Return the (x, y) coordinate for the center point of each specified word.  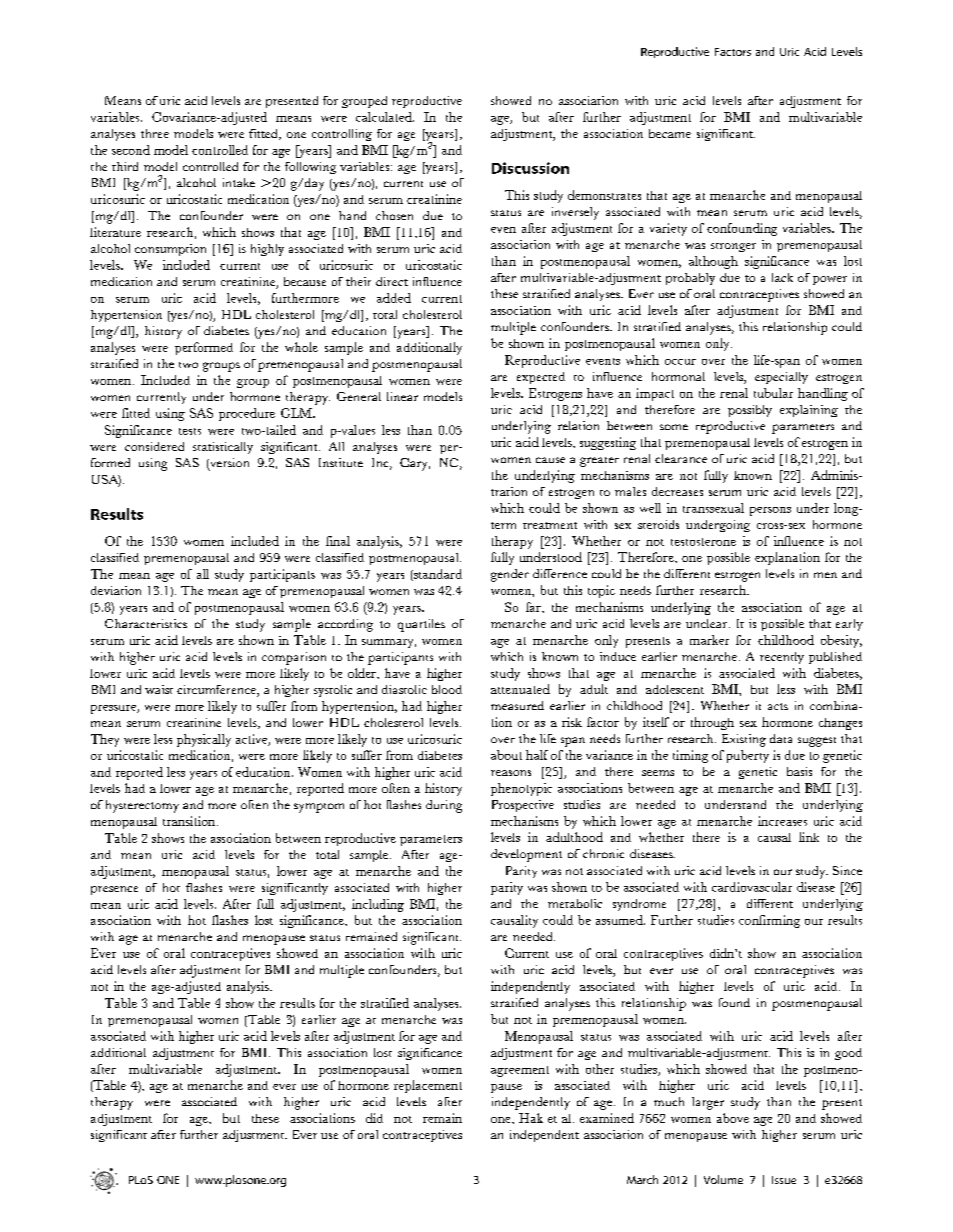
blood (447, 689)
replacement (428, 1086)
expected (541, 378)
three (155, 133)
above (733, 1118)
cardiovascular (752, 887)
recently (782, 658)
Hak (531, 1118)
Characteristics (146, 623)
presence (114, 890)
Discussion (530, 168)
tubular (773, 393)
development (526, 855)
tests (190, 431)
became (670, 133)
